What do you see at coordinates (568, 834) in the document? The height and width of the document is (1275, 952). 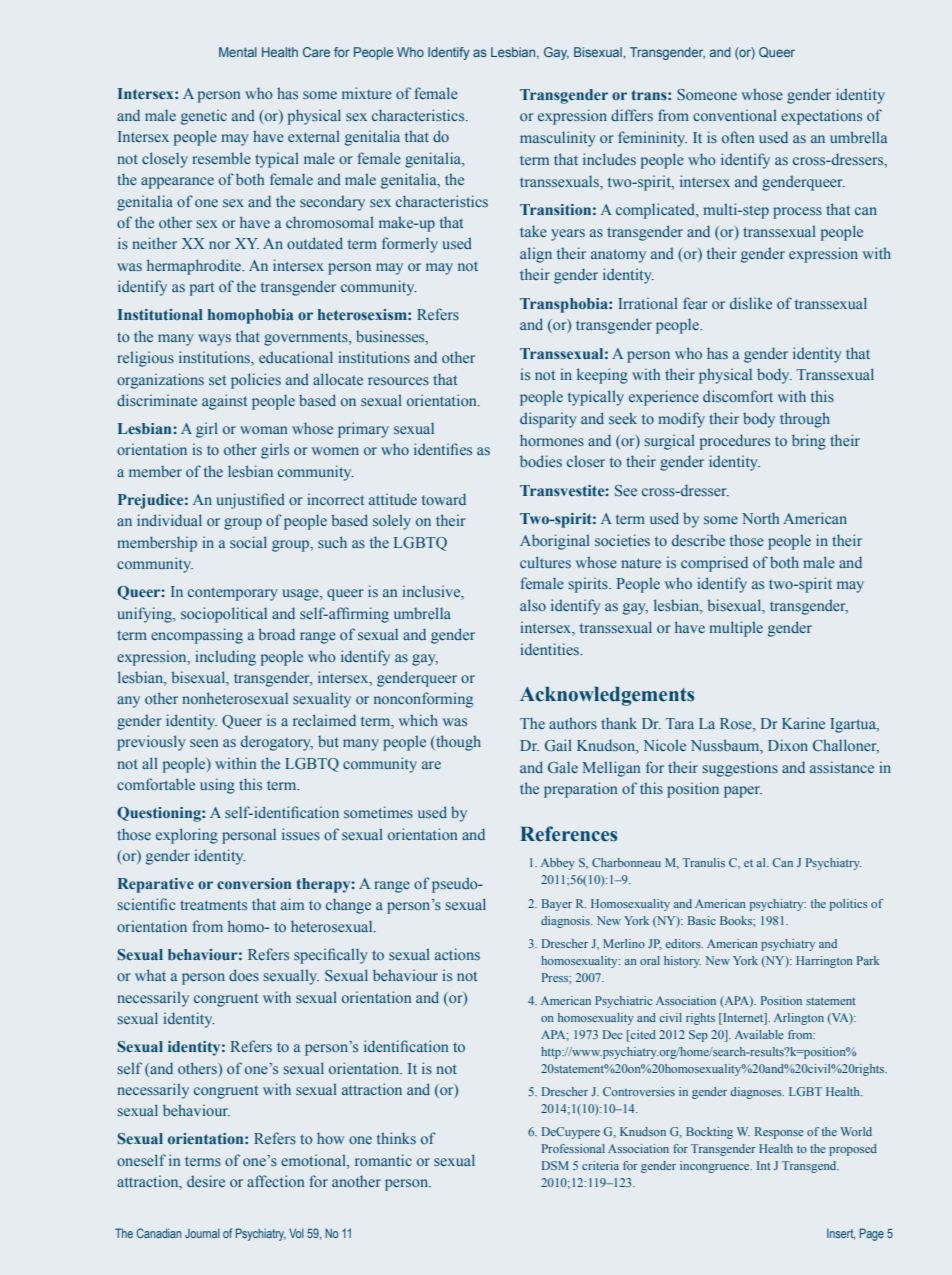 I see `References` at bounding box center [568, 834].
